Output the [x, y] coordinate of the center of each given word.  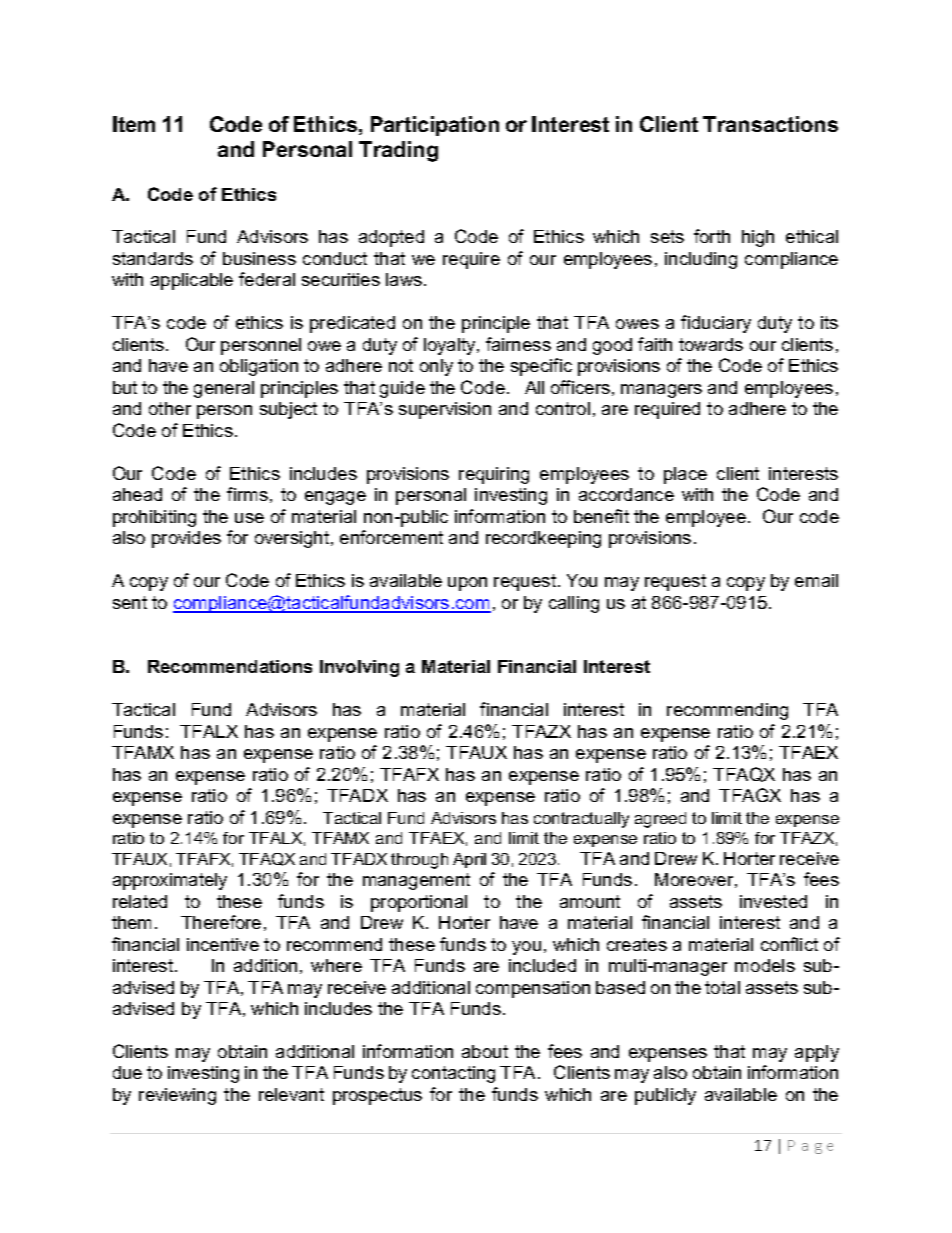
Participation [435, 126]
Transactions [770, 124]
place [685, 475]
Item [134, 124]
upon [467, 584]
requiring [494, 475]
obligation [259, 367]
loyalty [451, 346]
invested [773, 901]
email [816, 580]
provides [186, 539]
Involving [359, 668]
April [469, 860]
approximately [170, 881]
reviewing [177, 1096]
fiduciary [716, 324]
